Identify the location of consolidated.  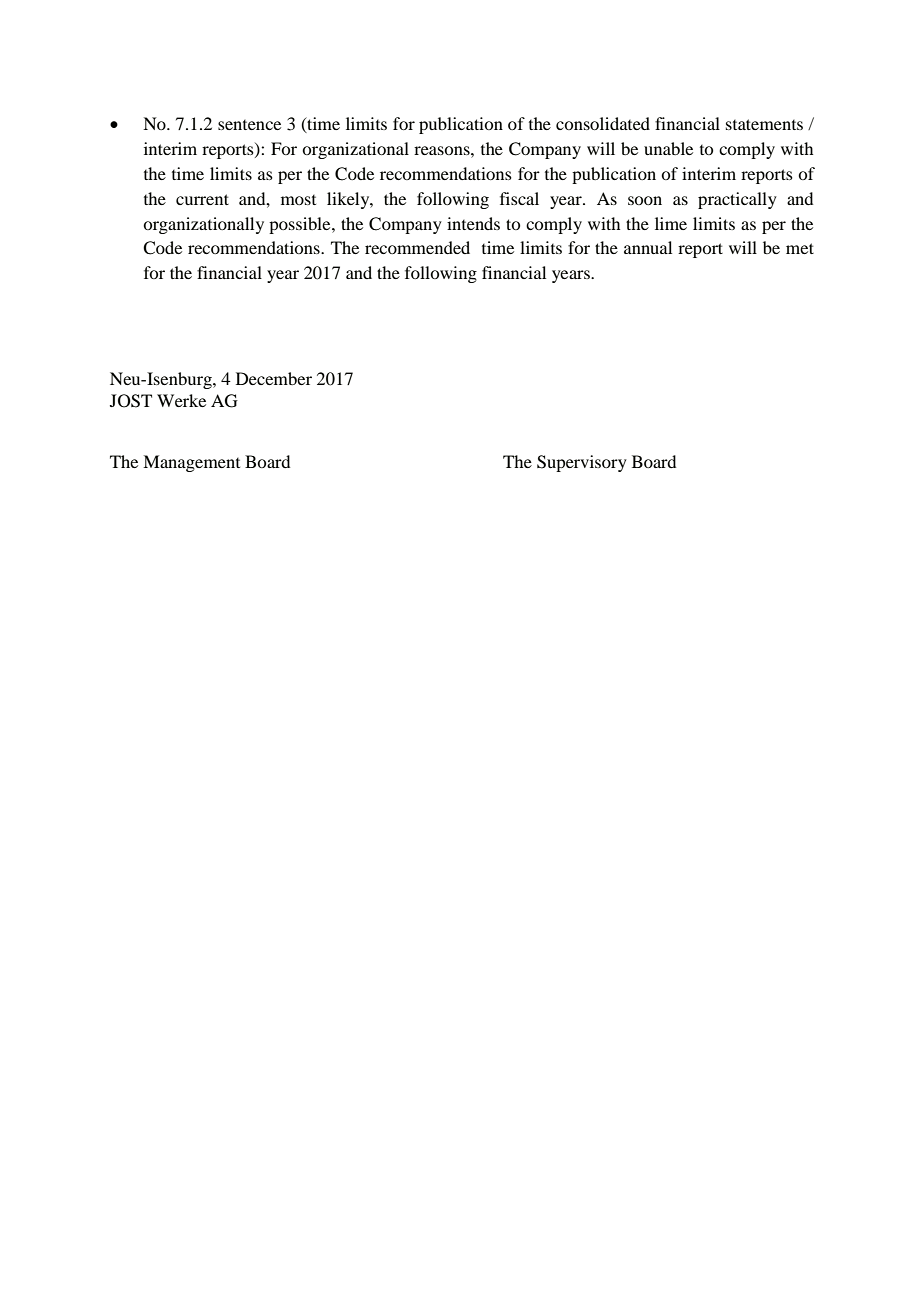
(603, 123).
